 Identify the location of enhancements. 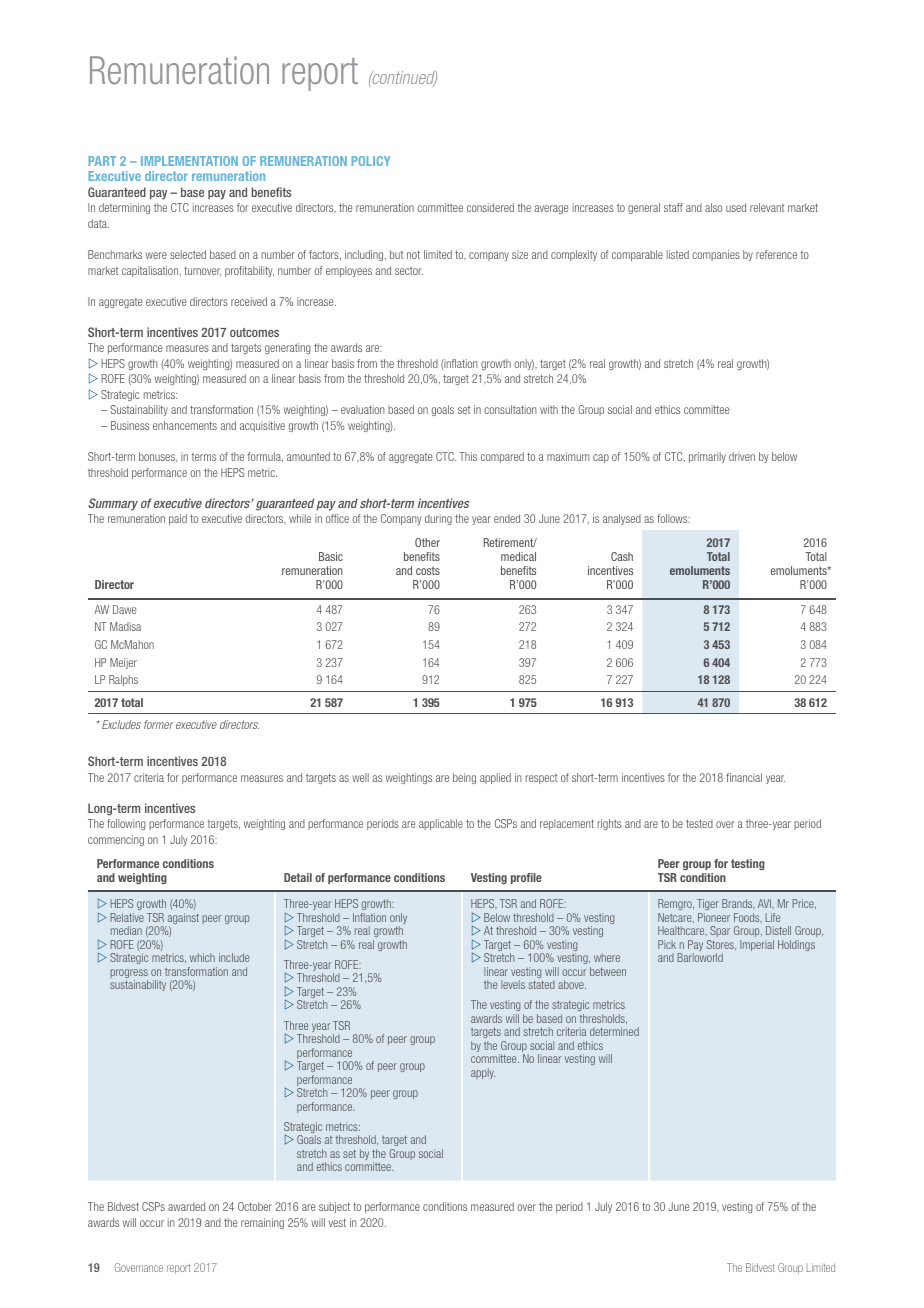
(185, 425).
